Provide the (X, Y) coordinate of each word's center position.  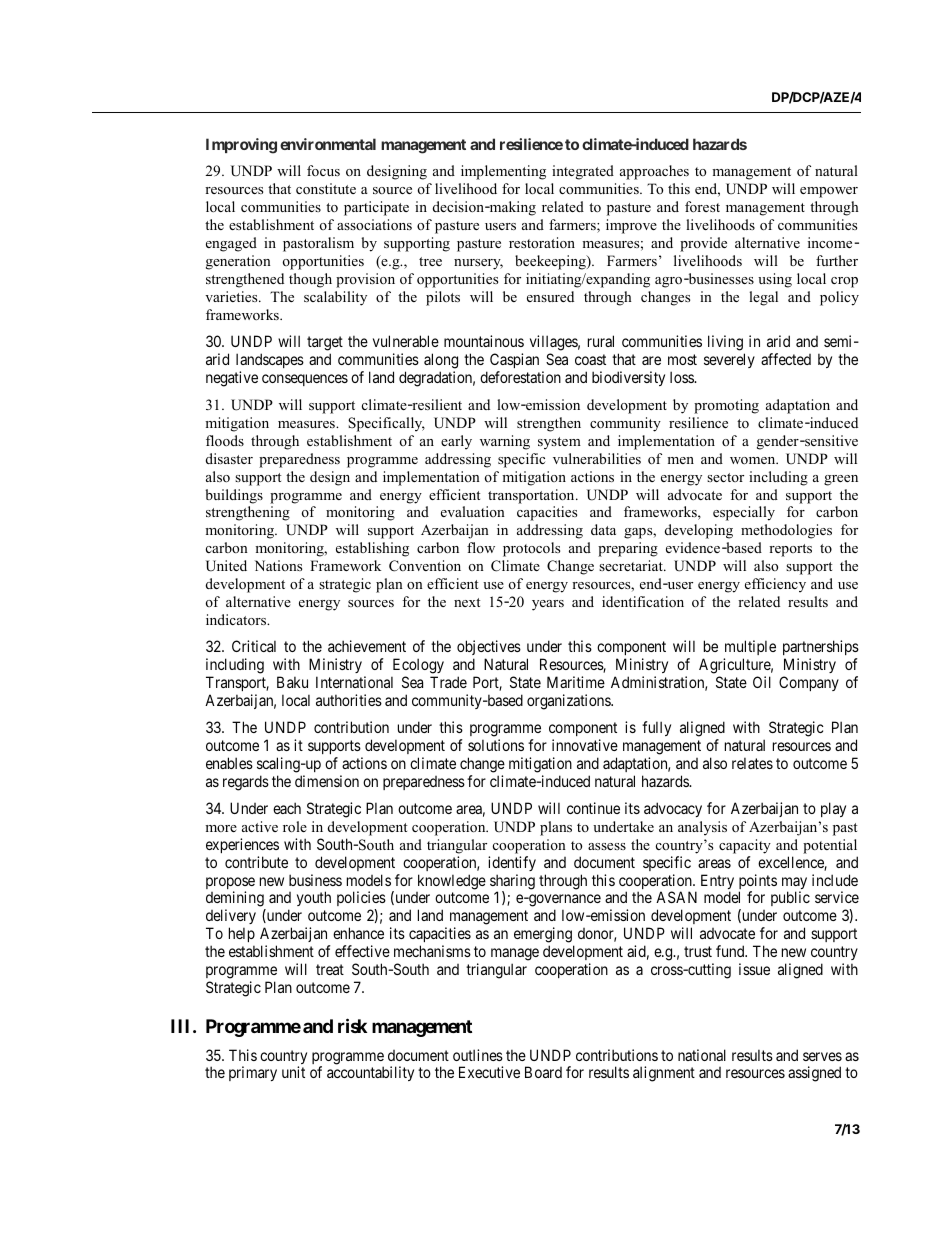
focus (323, 170)
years (548, 605)
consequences (305, 380)
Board (543, 1072)
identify (512, 863)
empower (829, 192)
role (295, 826)
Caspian (514, 360)
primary (253, 1073)
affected (786, 359)
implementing (503, 172)
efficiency (775, 585)
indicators (237, 619)
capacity (745, 846)
